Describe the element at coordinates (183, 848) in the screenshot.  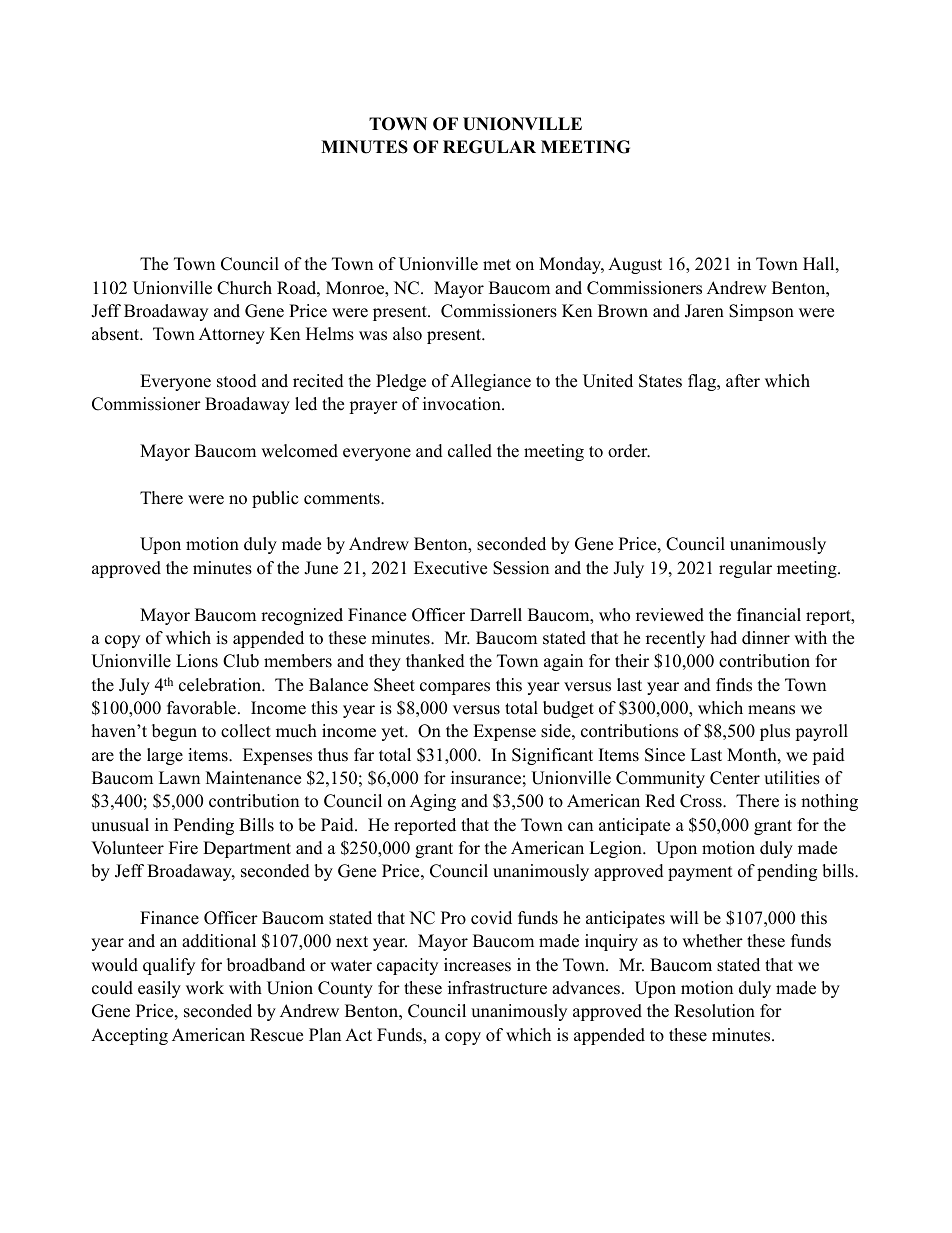
I see `Fire` at that location.
